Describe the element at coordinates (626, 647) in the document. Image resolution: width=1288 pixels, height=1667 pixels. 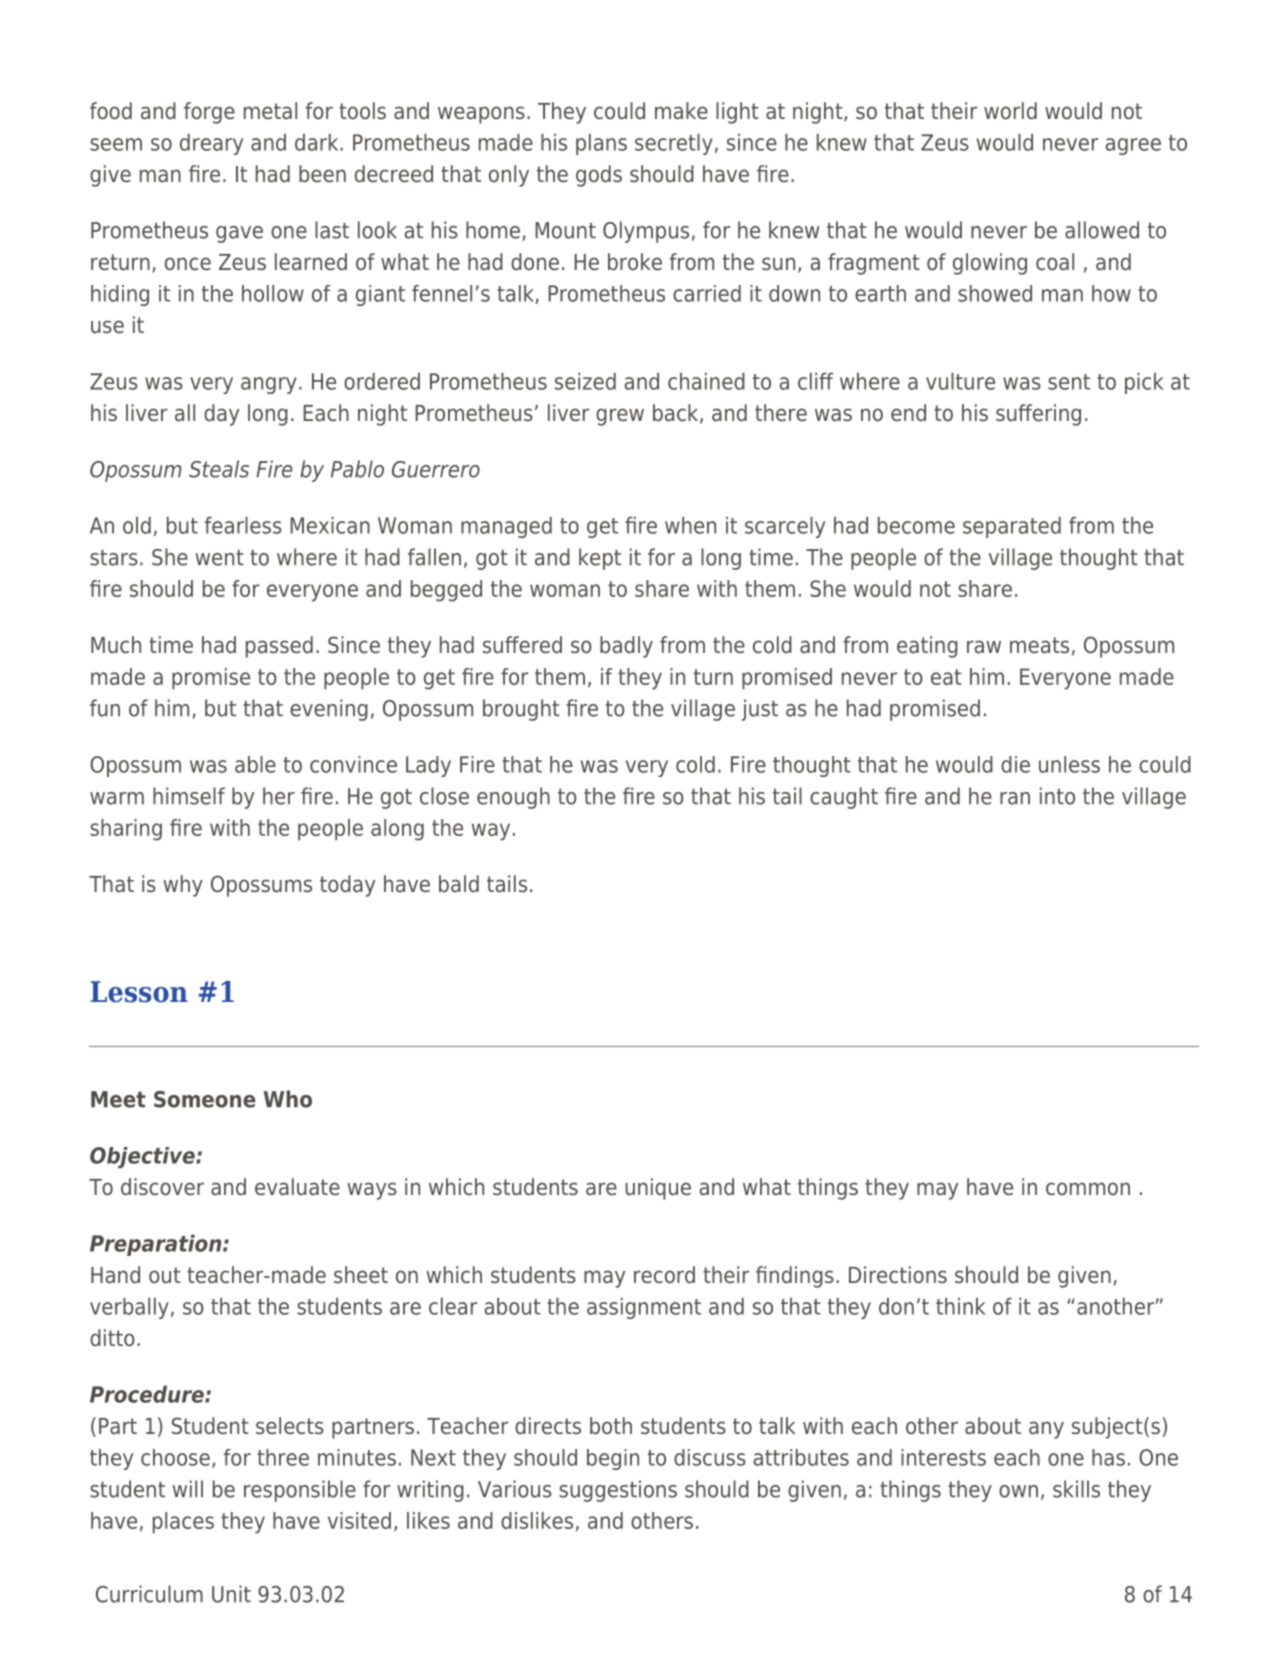
I see `badly` at that location.
